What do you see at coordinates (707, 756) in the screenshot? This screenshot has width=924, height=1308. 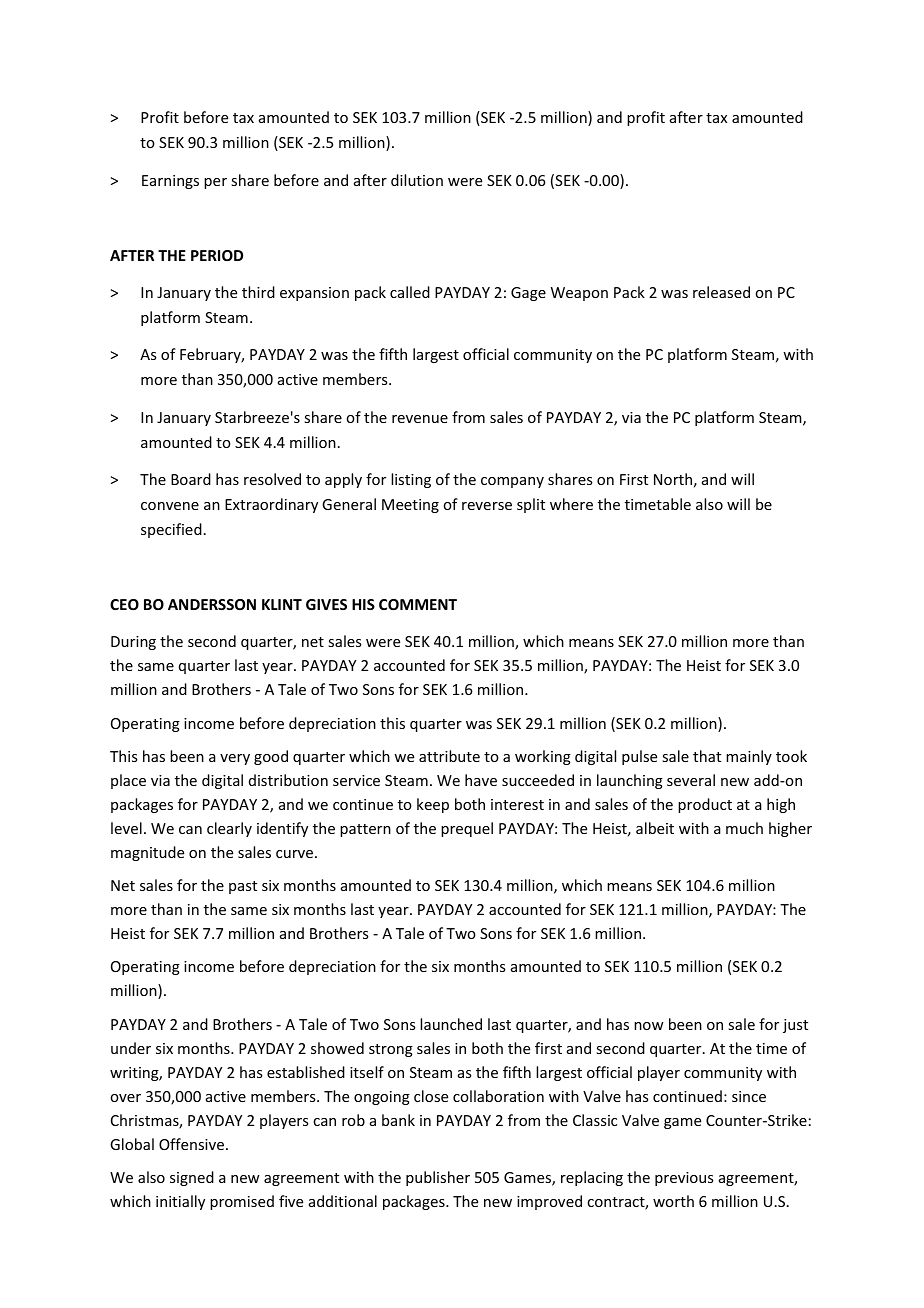 I see `that` at bounding box center [707, 756].
